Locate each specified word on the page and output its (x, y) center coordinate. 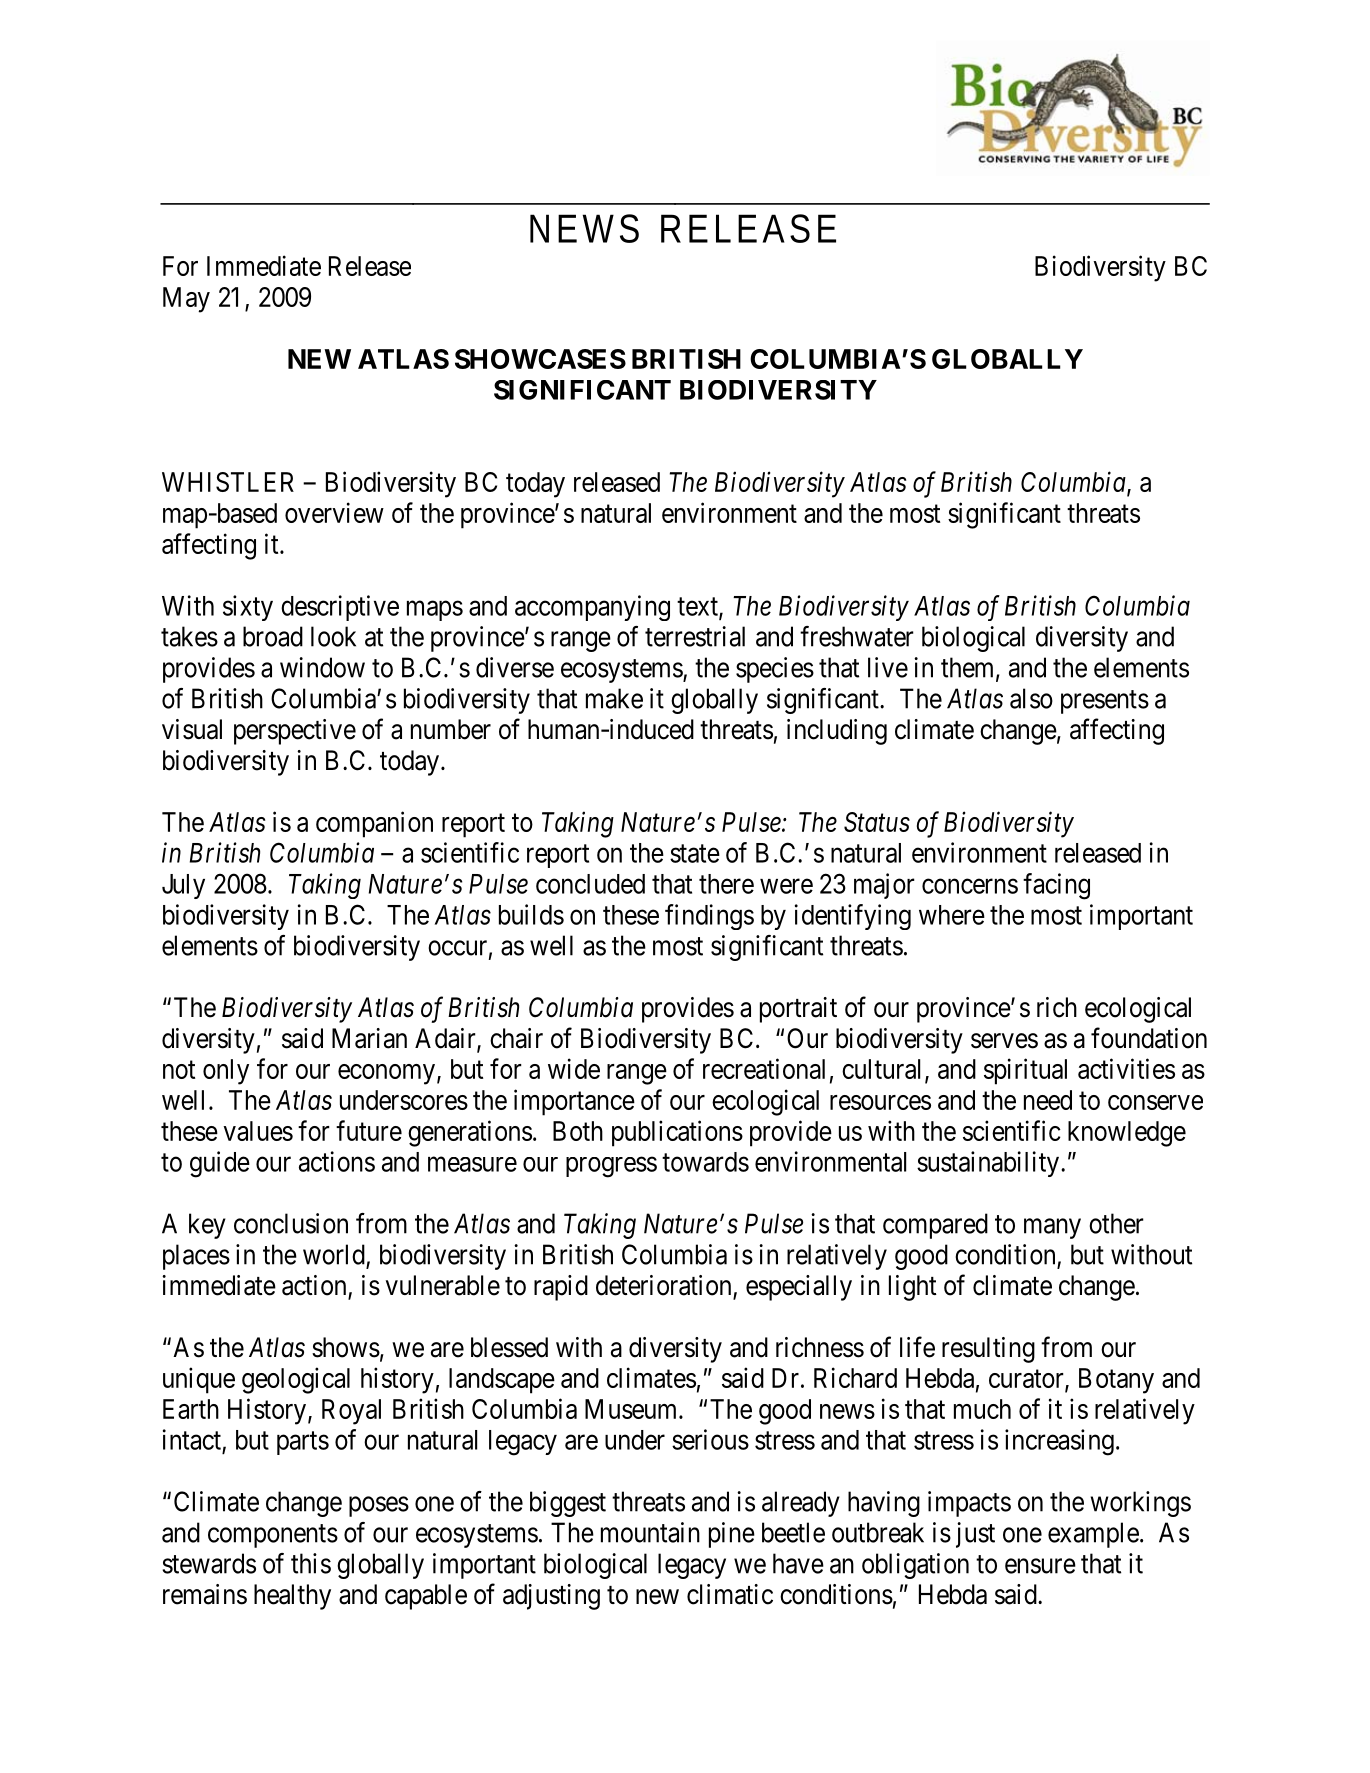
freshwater (857, 636)
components (273, 1536)
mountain (650, 1532)
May (186, 300)
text (698, 607)
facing (1056, 886)
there (726, 884)
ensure (1040, 1566)
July (183, 886)
